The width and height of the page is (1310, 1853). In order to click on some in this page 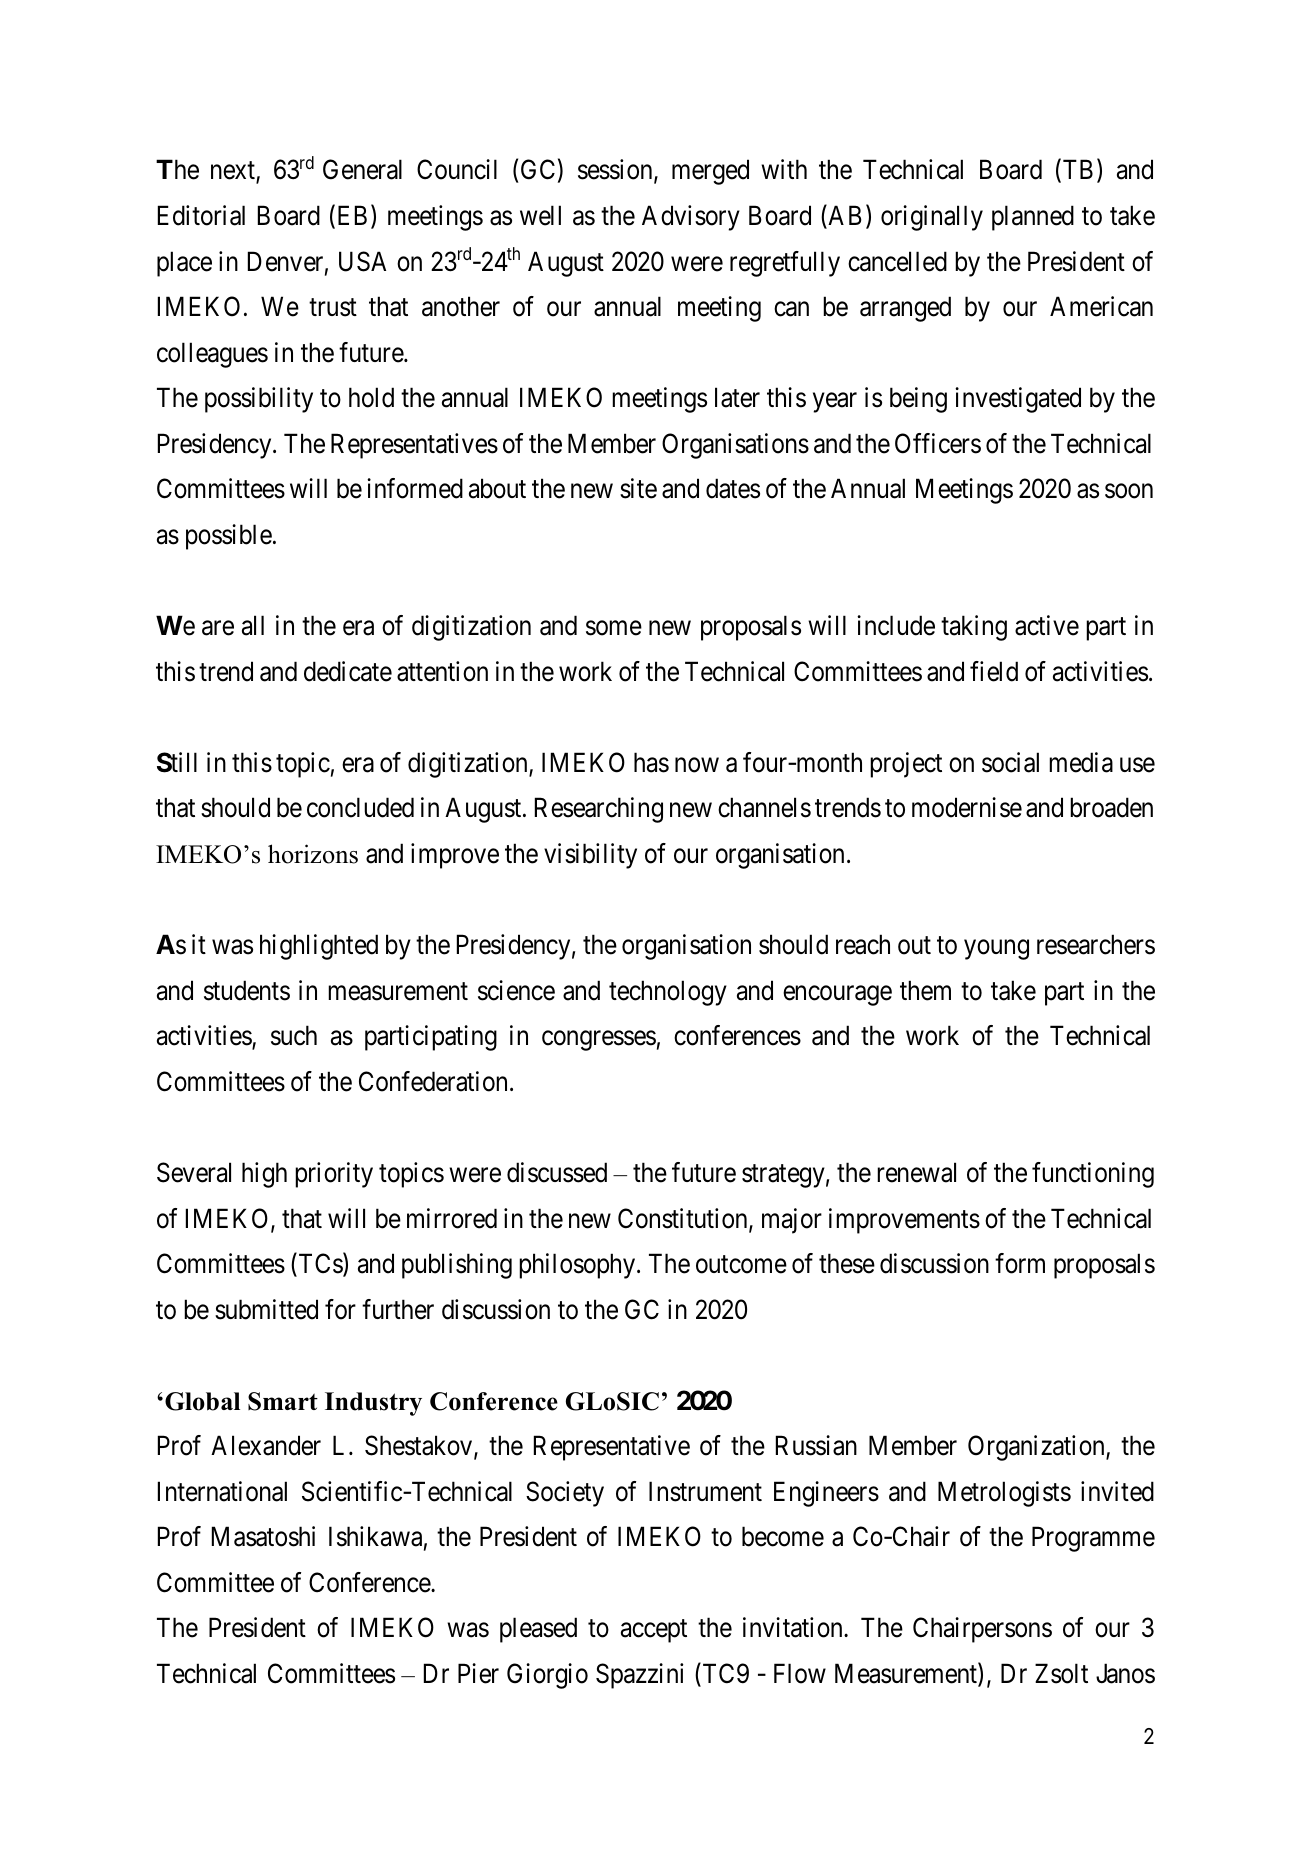, I will do `click(614, 628)`.
